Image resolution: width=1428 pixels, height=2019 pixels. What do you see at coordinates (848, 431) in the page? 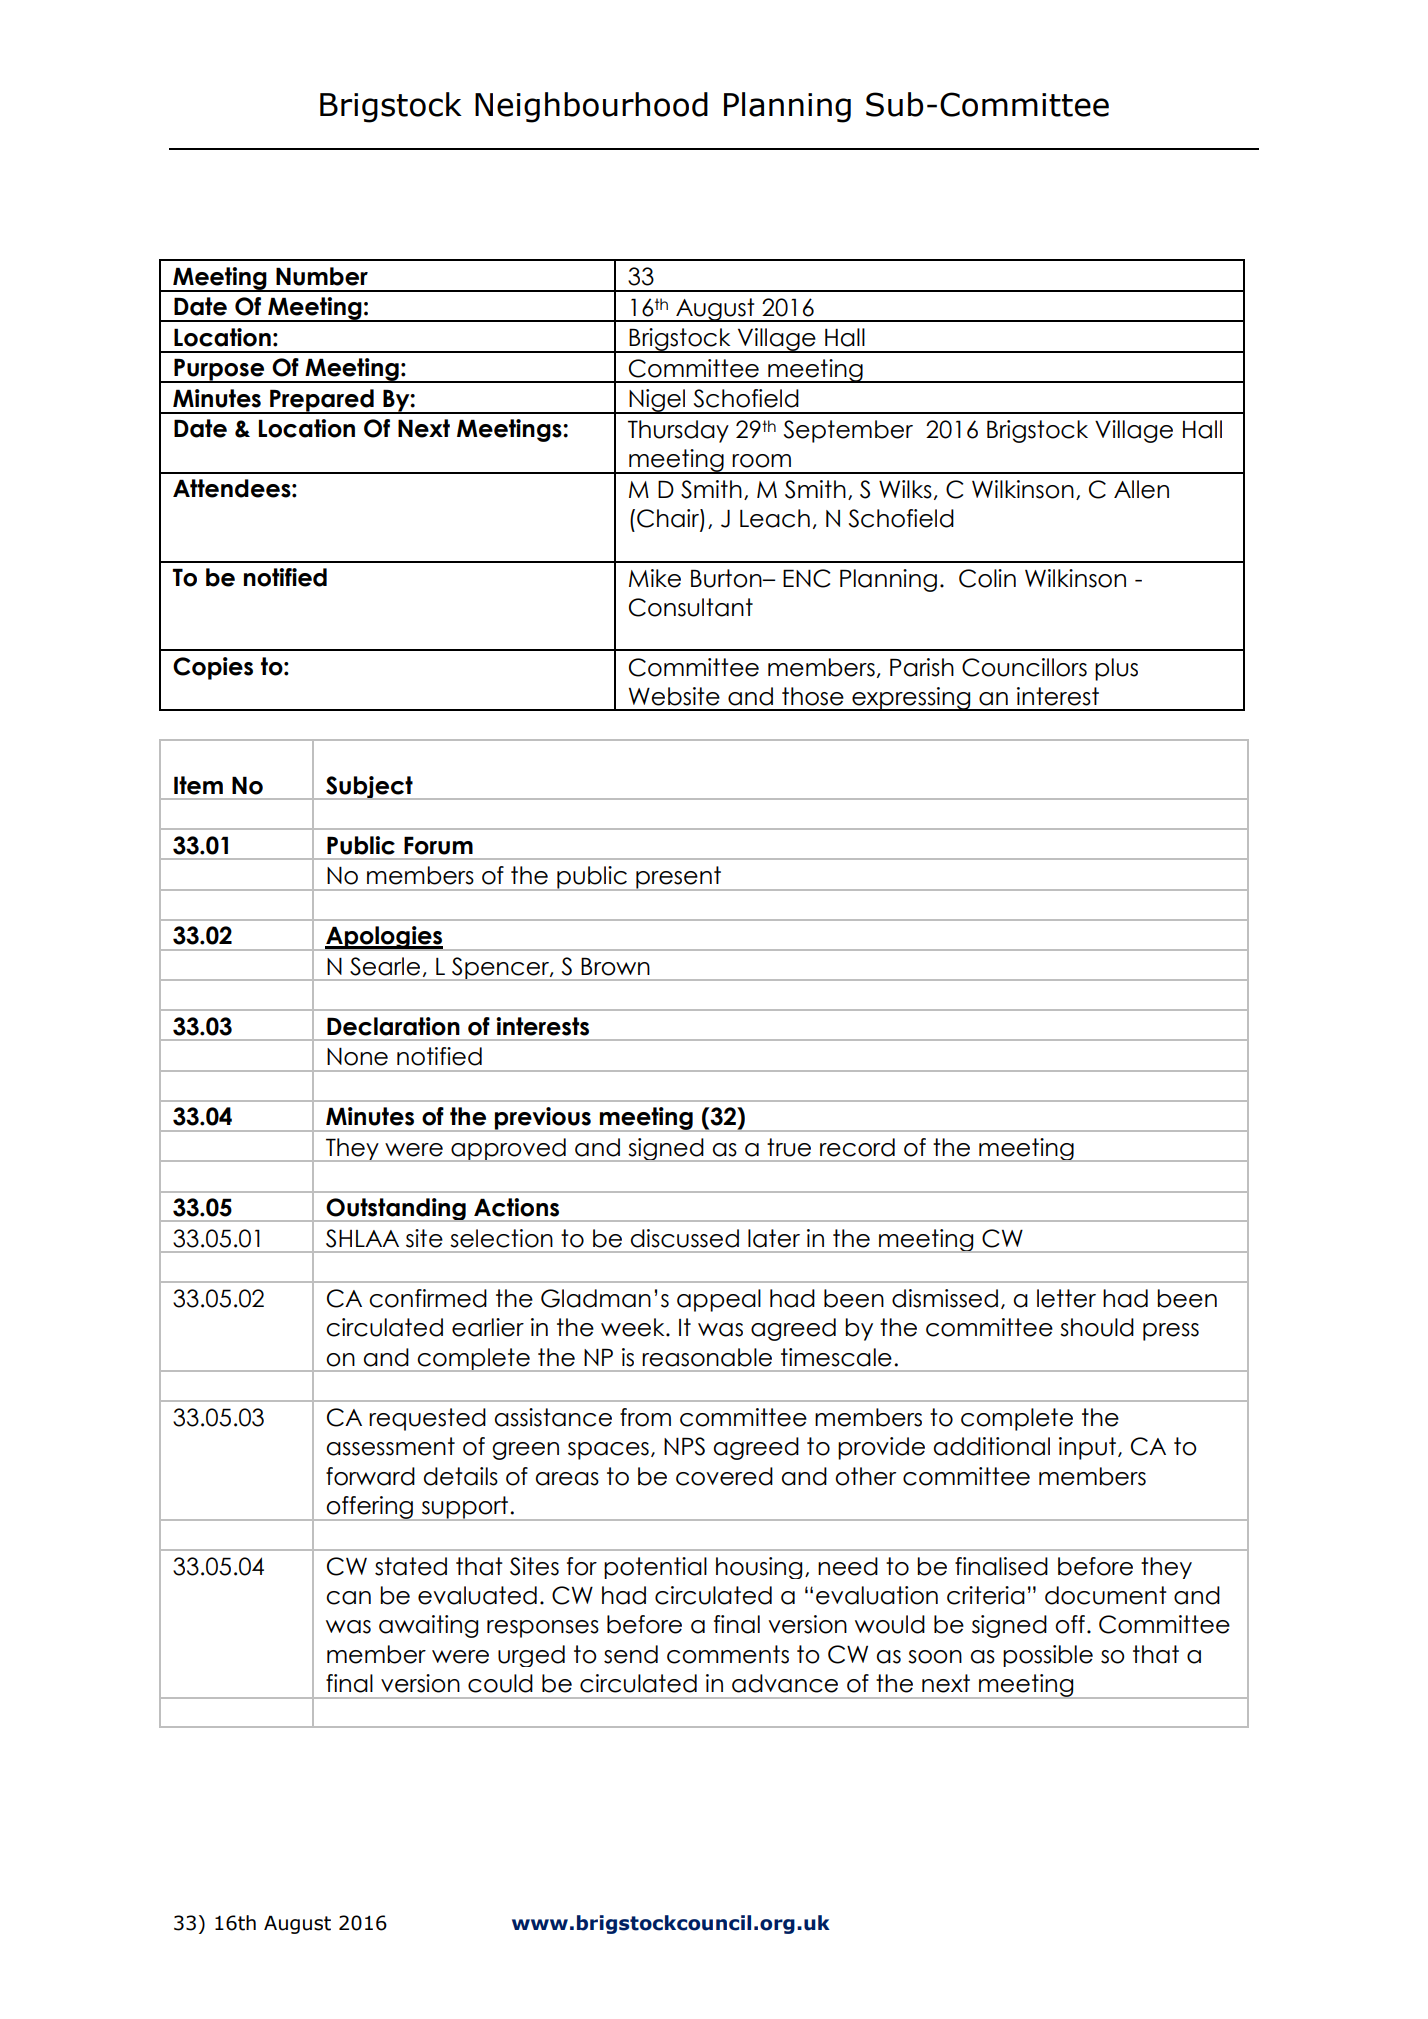
I see `September` at bounding box center [848, 431].
